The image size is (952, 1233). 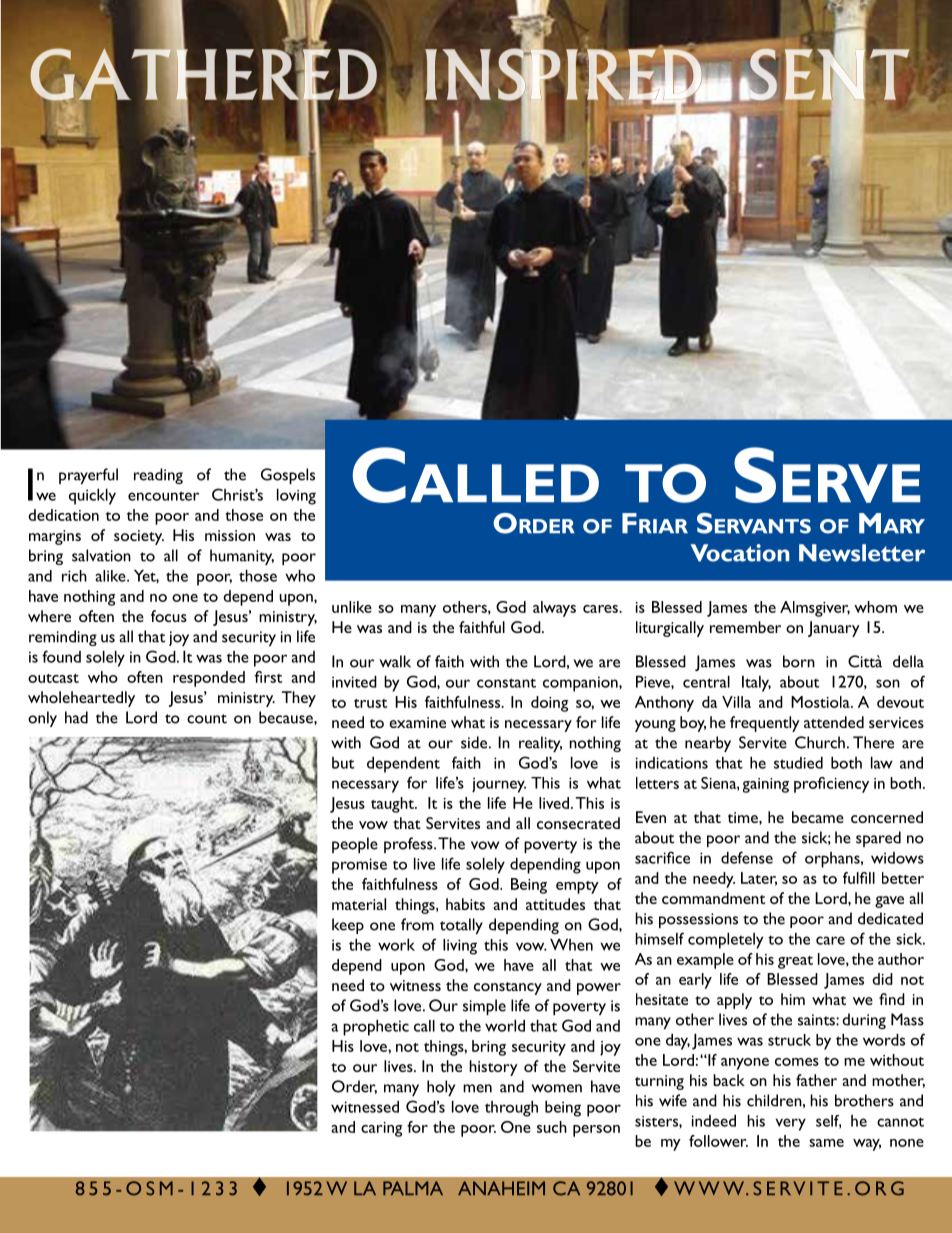 I want to click on reading, so click(x=158, y=476).
